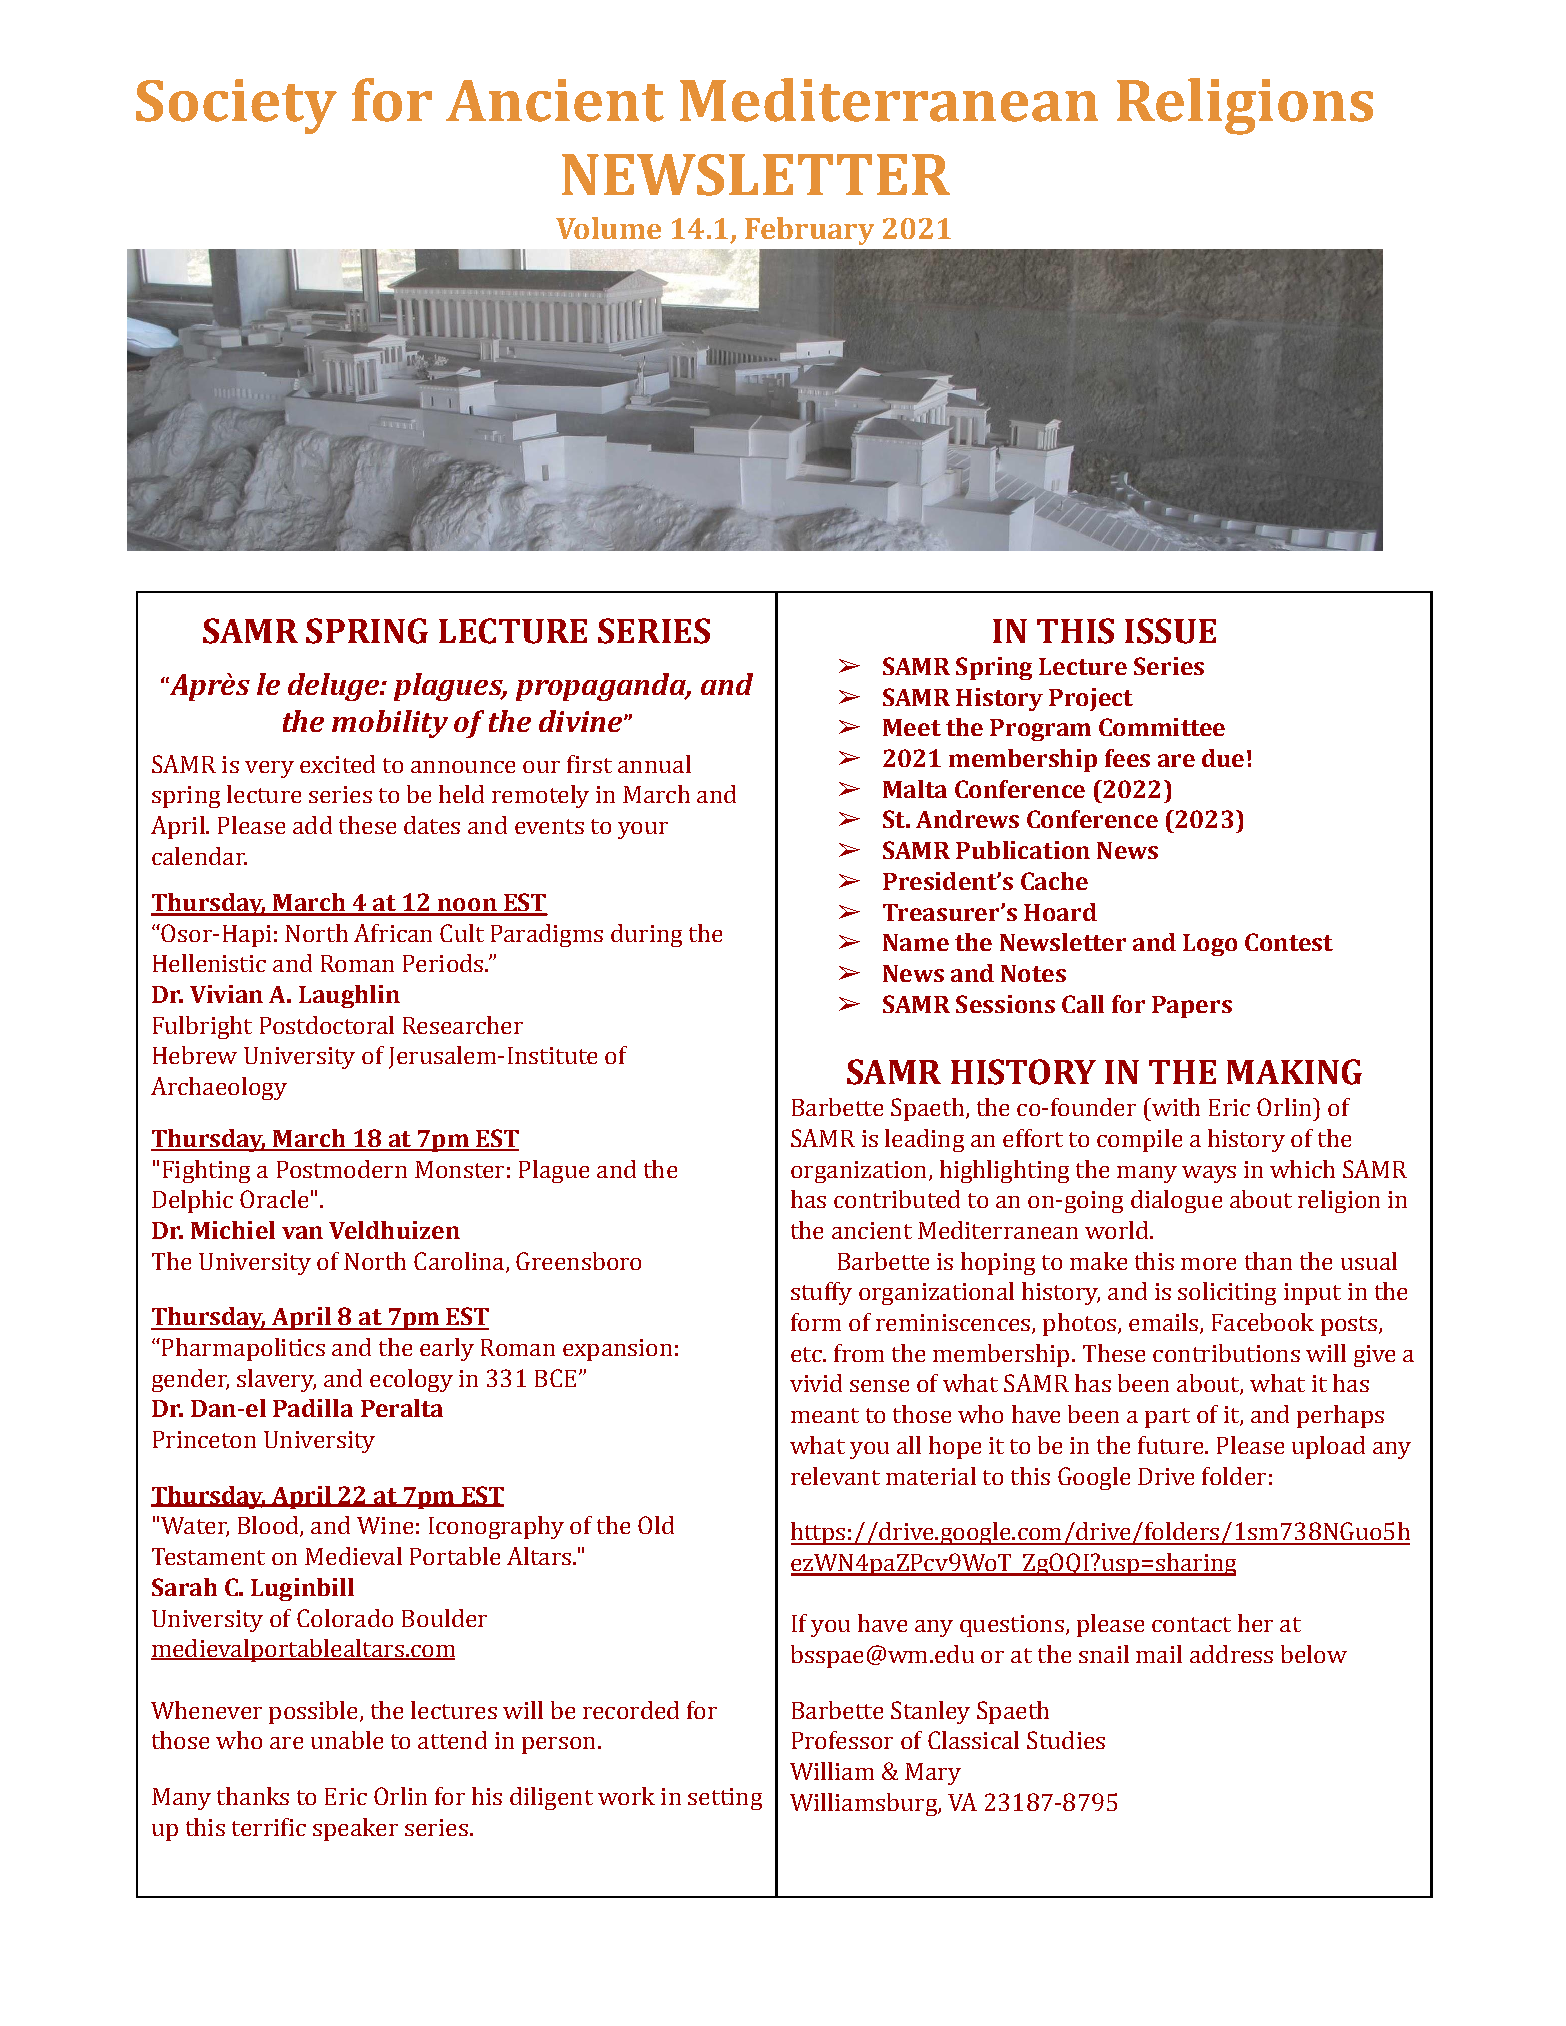  What do you see at coordinates (334, 687) in the image?
I see `deluge` at bounding box center [334, 687].
